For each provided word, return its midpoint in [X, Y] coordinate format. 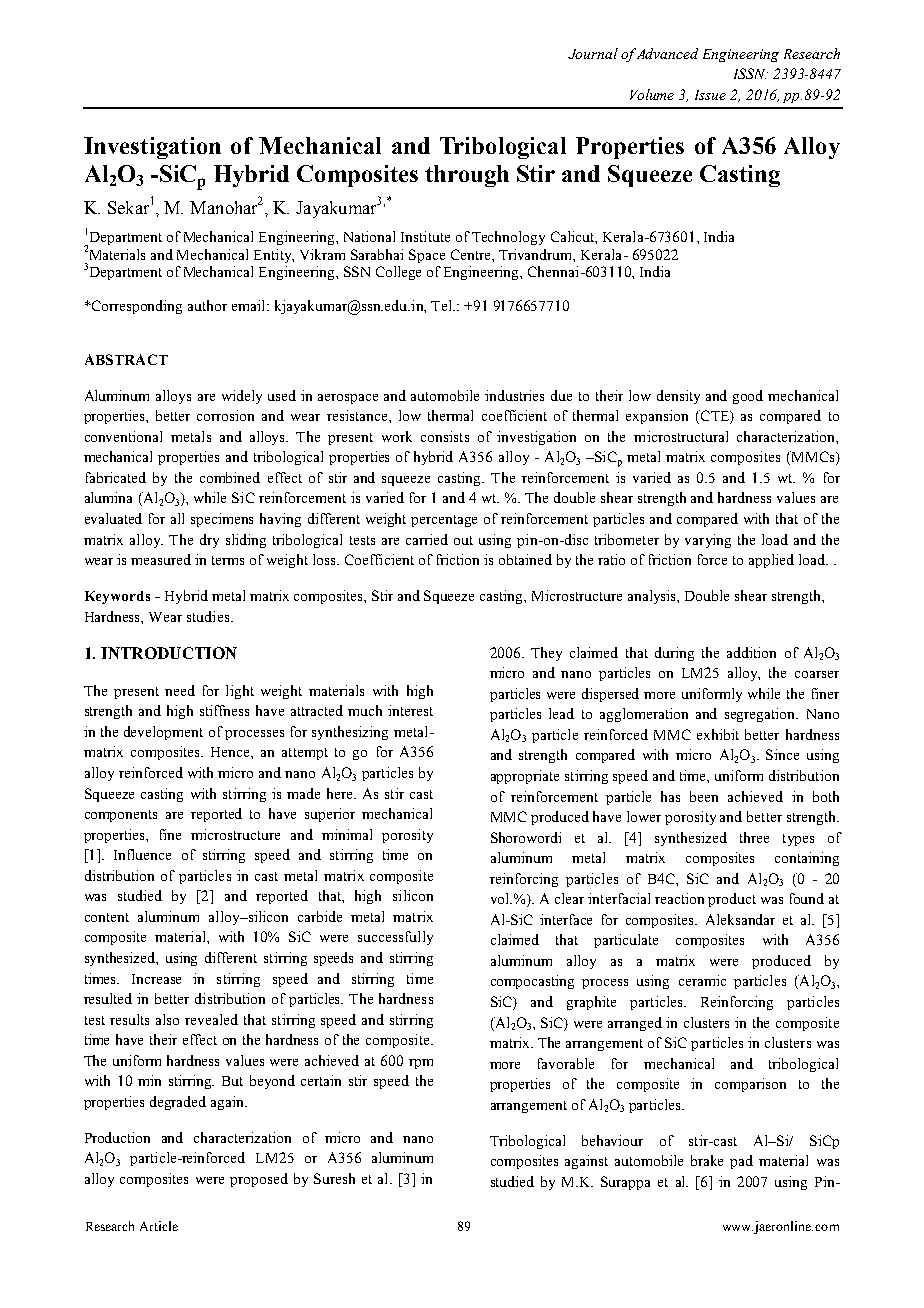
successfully [395, 938]
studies [209, 616]
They [546, 654]
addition [751, 652]
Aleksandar [740, 919]
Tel [442, 305]
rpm [421, 1064]
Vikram [322, 254]
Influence [142, 854]
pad [741, 1162]
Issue [710, 95]
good [748, 397]
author [207, 305]
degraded [178, 1103]
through [467, 176]
